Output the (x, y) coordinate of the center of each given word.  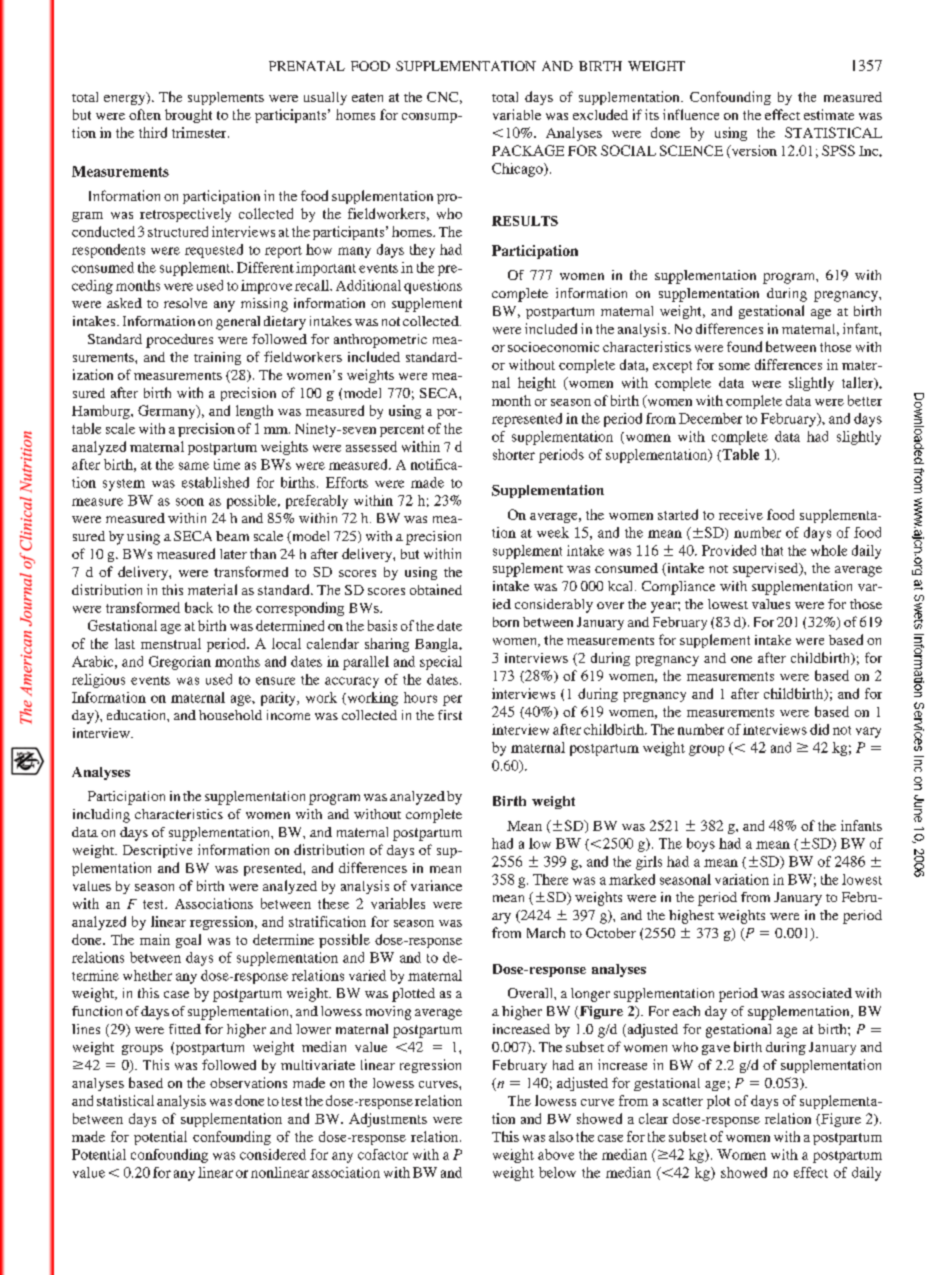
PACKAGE (528, 150)
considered (273, 1154)
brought (188, 116)
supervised (767, 570)
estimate (829, 114)
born (506, 622)
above (556, 1154)
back (199, 607)
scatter (683, 1101)
